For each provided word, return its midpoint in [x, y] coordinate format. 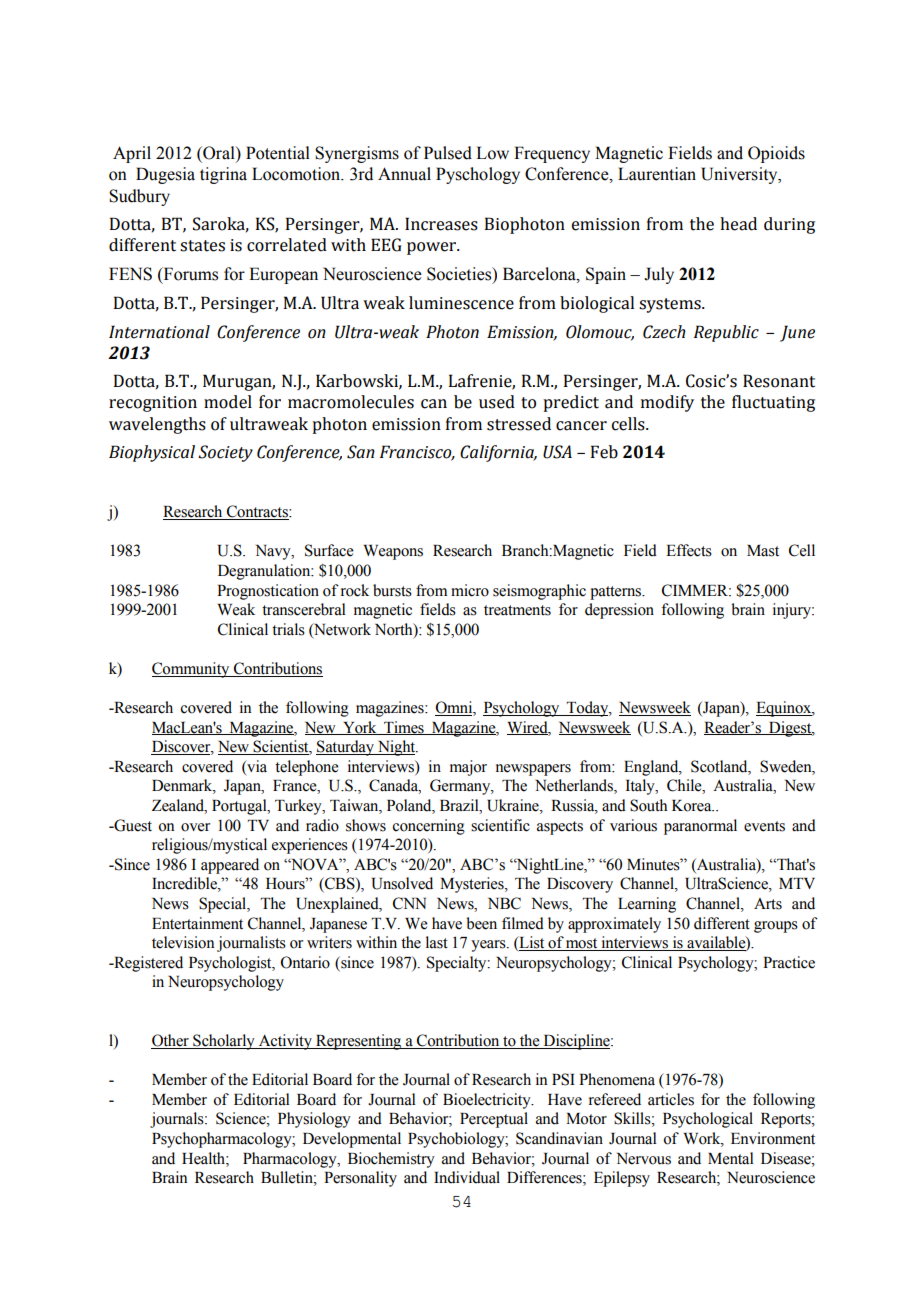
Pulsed [448, 153]
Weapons [393, 552]
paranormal [700, 827]
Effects [689, 550]
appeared [230, 866]
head [738, 224]
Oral [219, 154]
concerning [428, 827]
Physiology [314, 1120]
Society [225, 453]
